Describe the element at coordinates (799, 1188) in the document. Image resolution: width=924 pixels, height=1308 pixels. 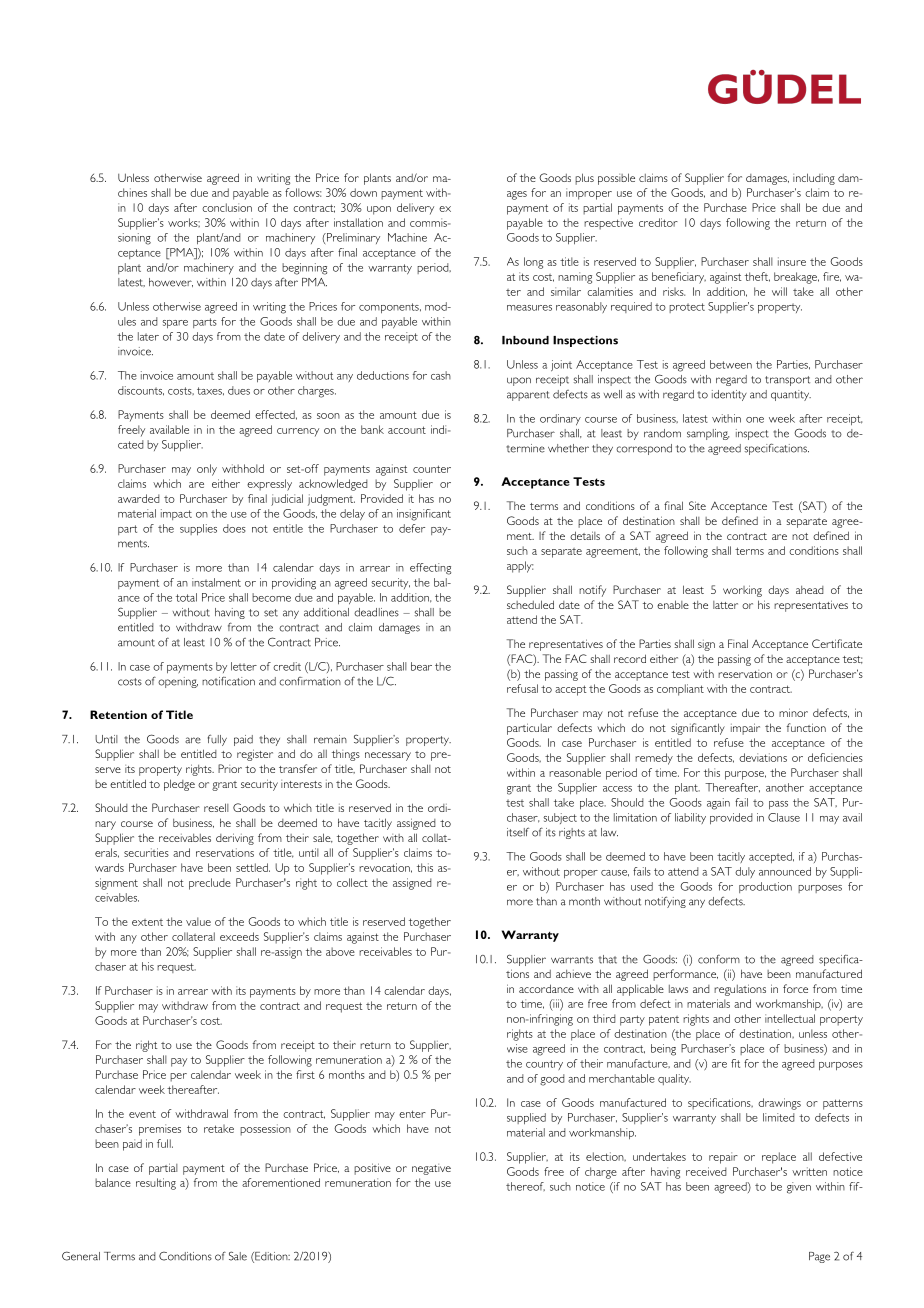
I see `given` at that location.
